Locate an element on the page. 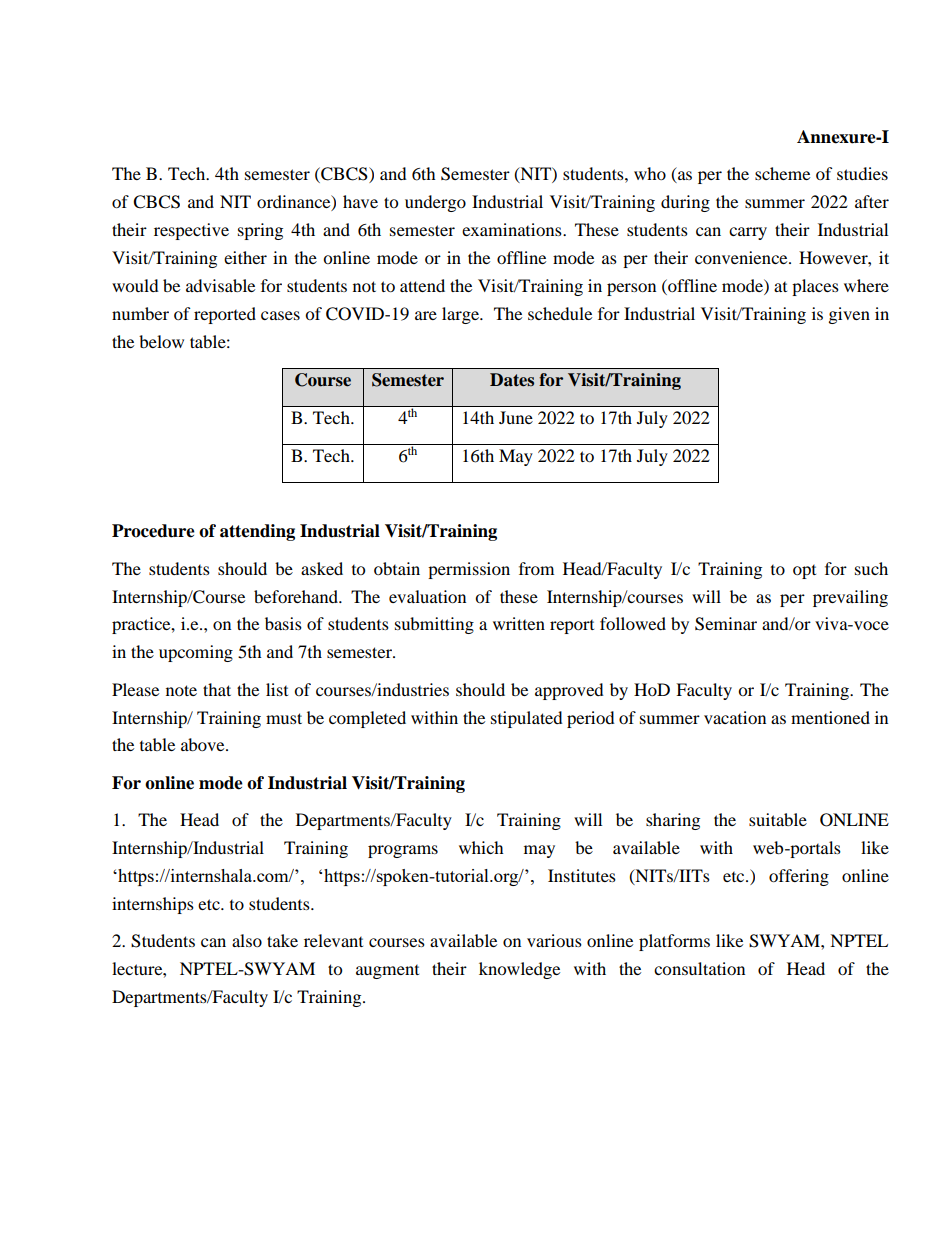  examinations is located at coordinates (513, 229).
